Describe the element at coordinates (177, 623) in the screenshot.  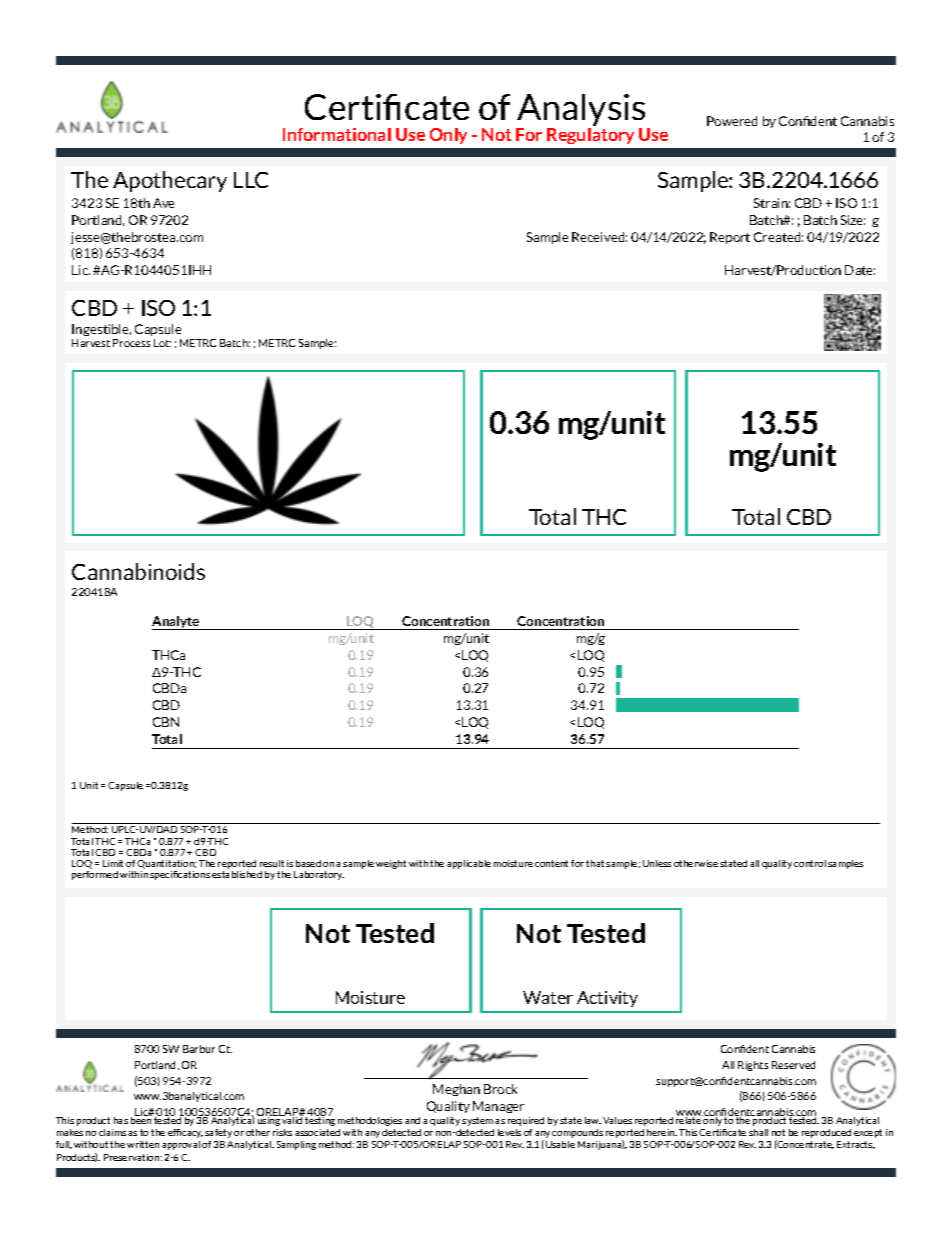
I see `Analyte` at that location.
